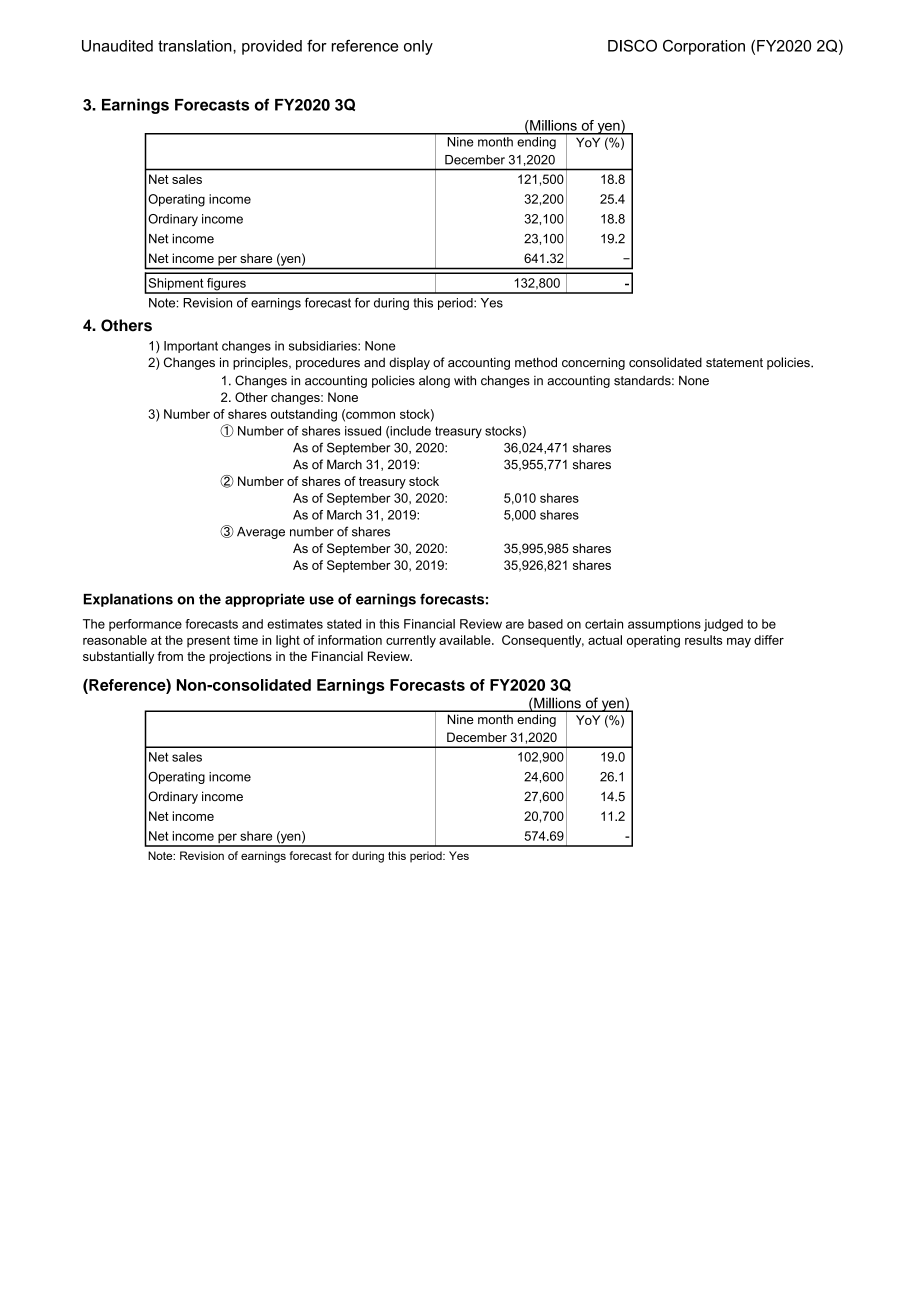  Describe the element at coordinates (664, 625) in the page. I see `assumptions` at that location.
